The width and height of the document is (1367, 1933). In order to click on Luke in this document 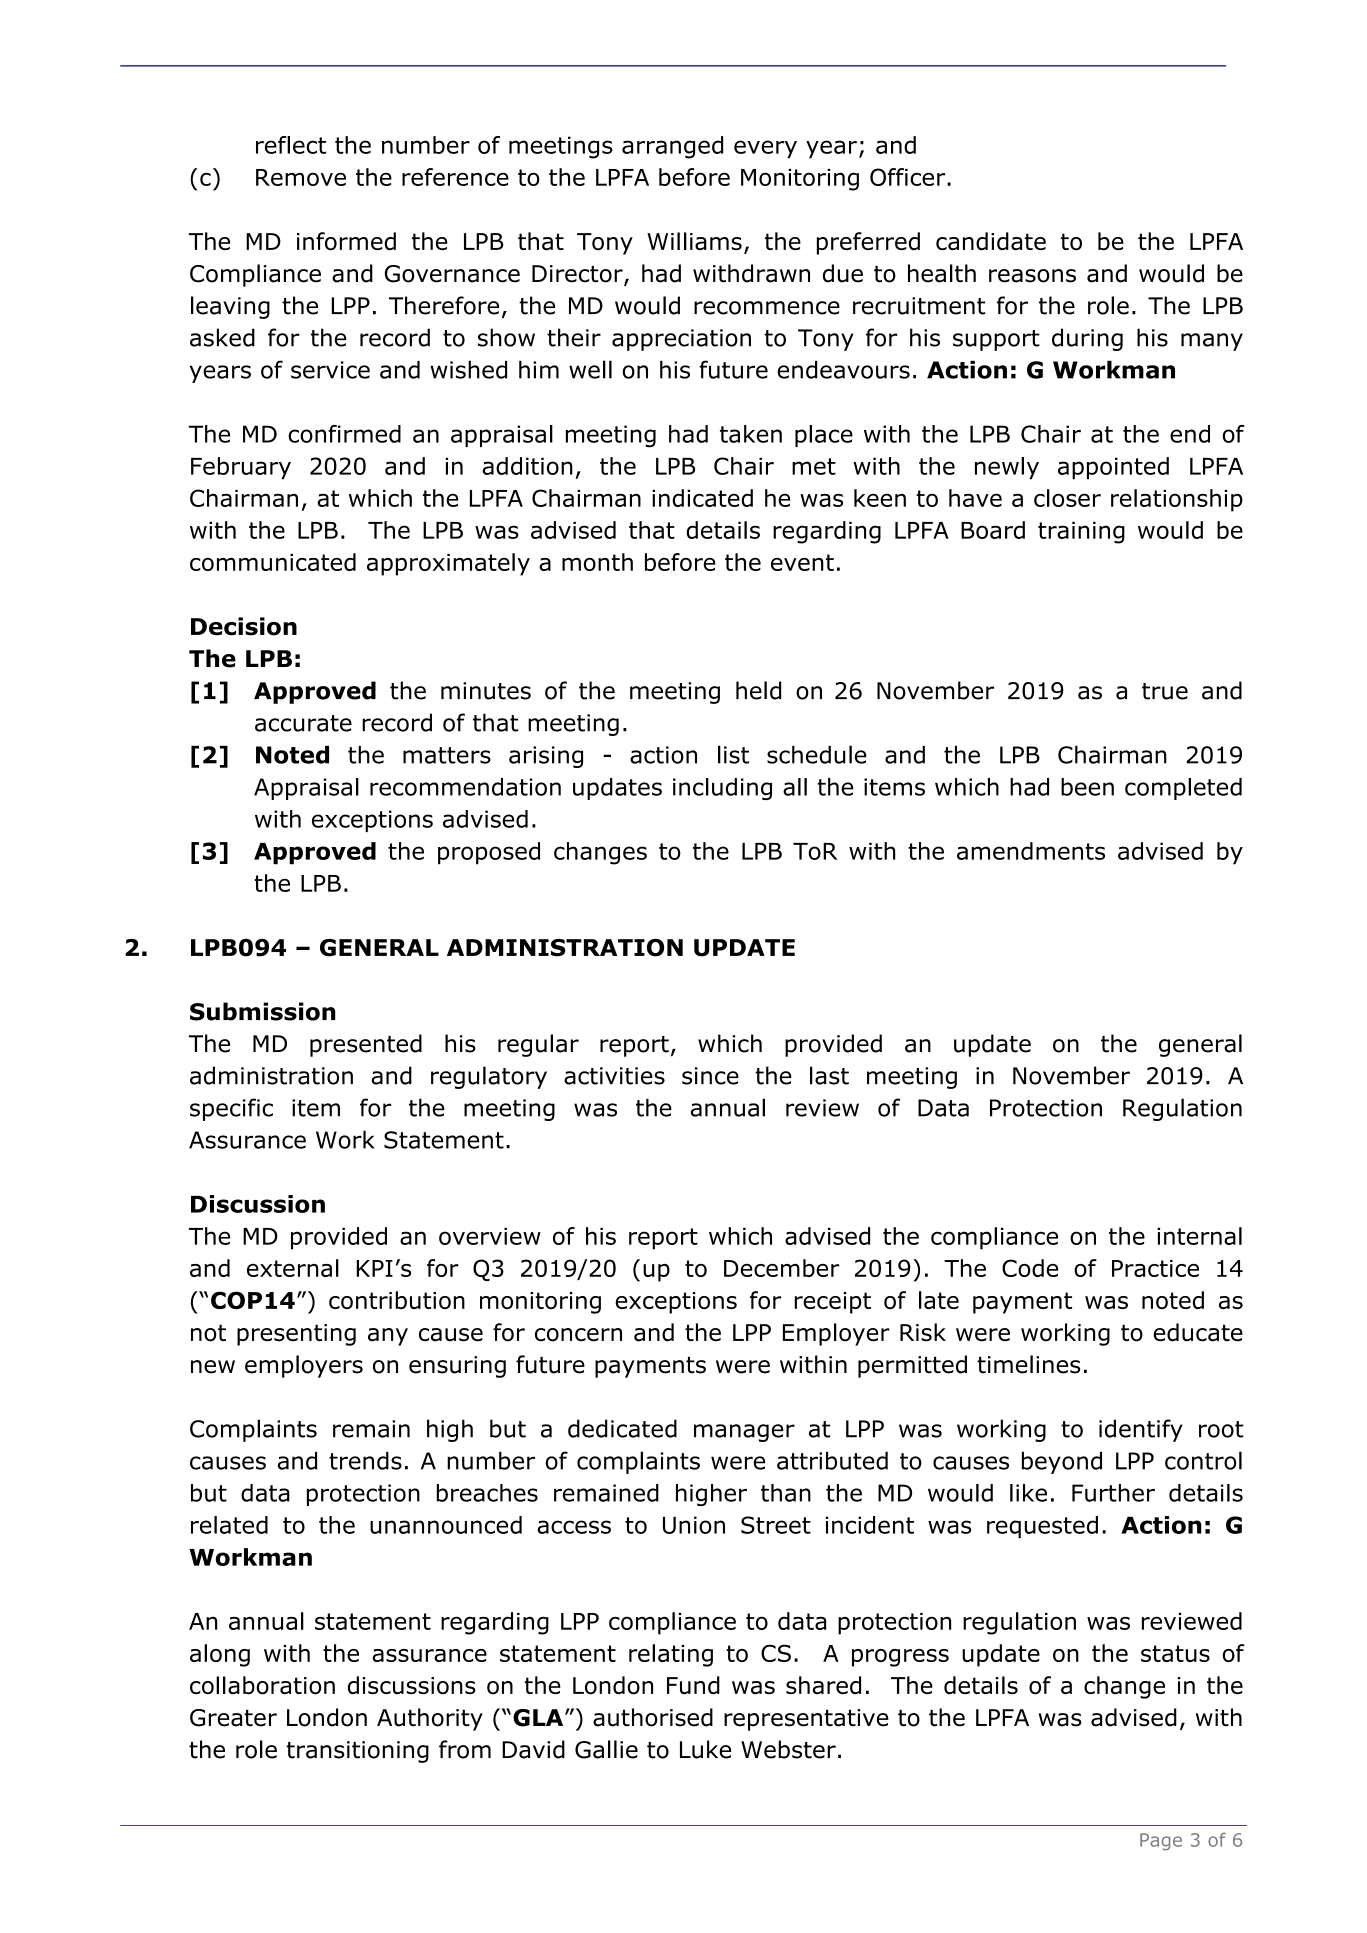, I will do `click(705, 1749)`.
